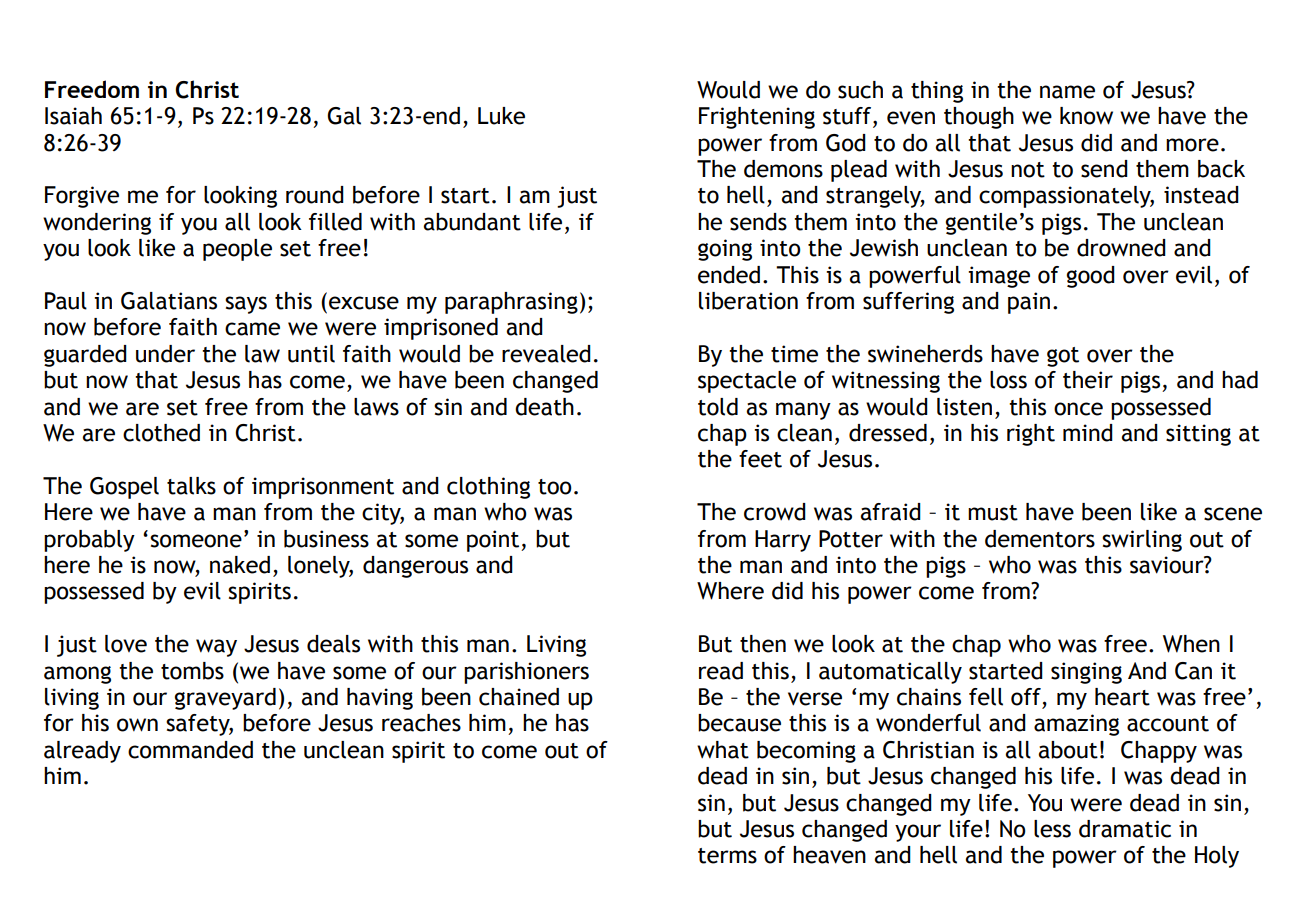 The width and height of the document is (1308, 924). What do you see at coordinates (1063, 357) in the document?
I see `got` at bounding box center [1063, 357].
